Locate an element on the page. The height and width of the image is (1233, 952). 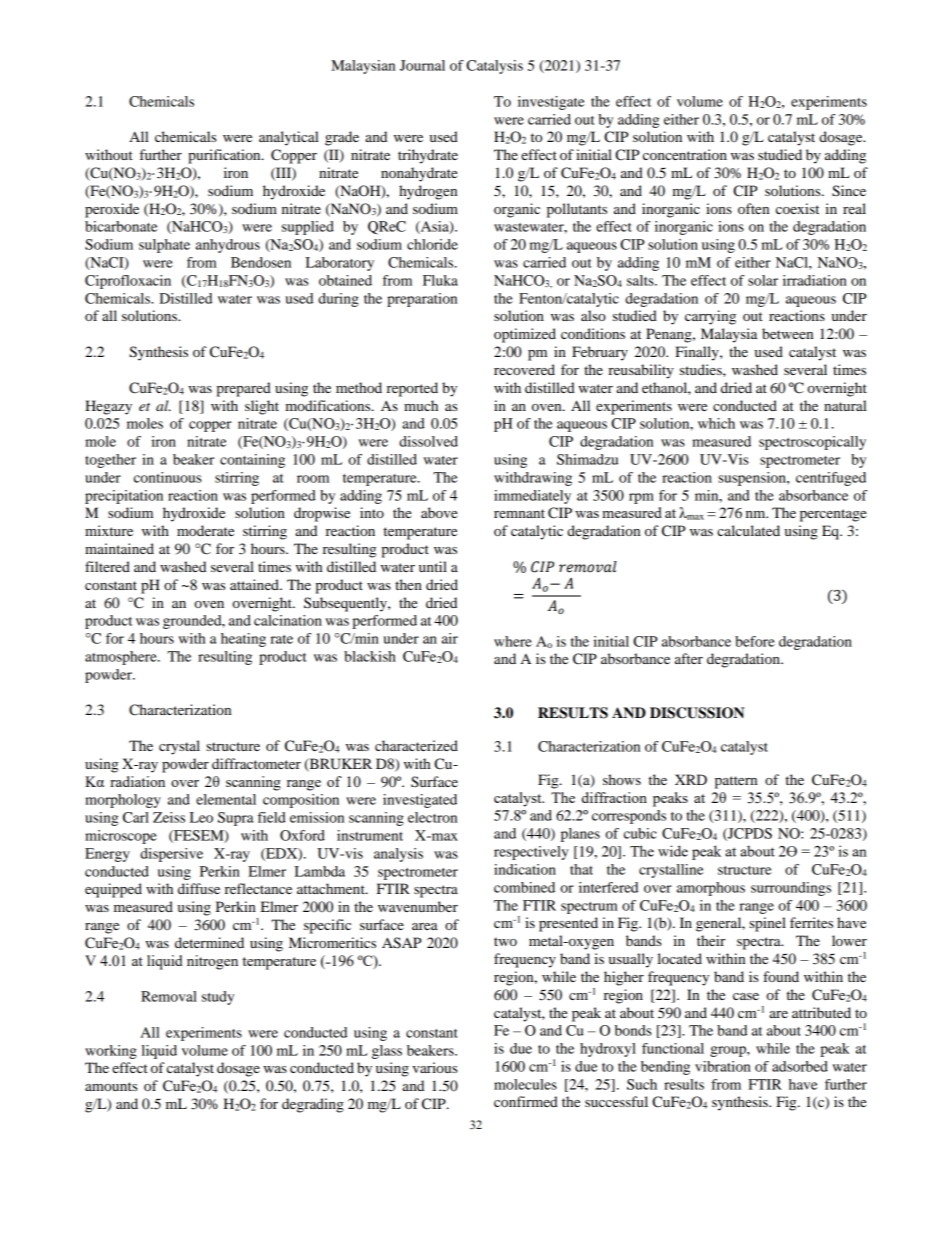
various is located at coordinates (434, 1067).
